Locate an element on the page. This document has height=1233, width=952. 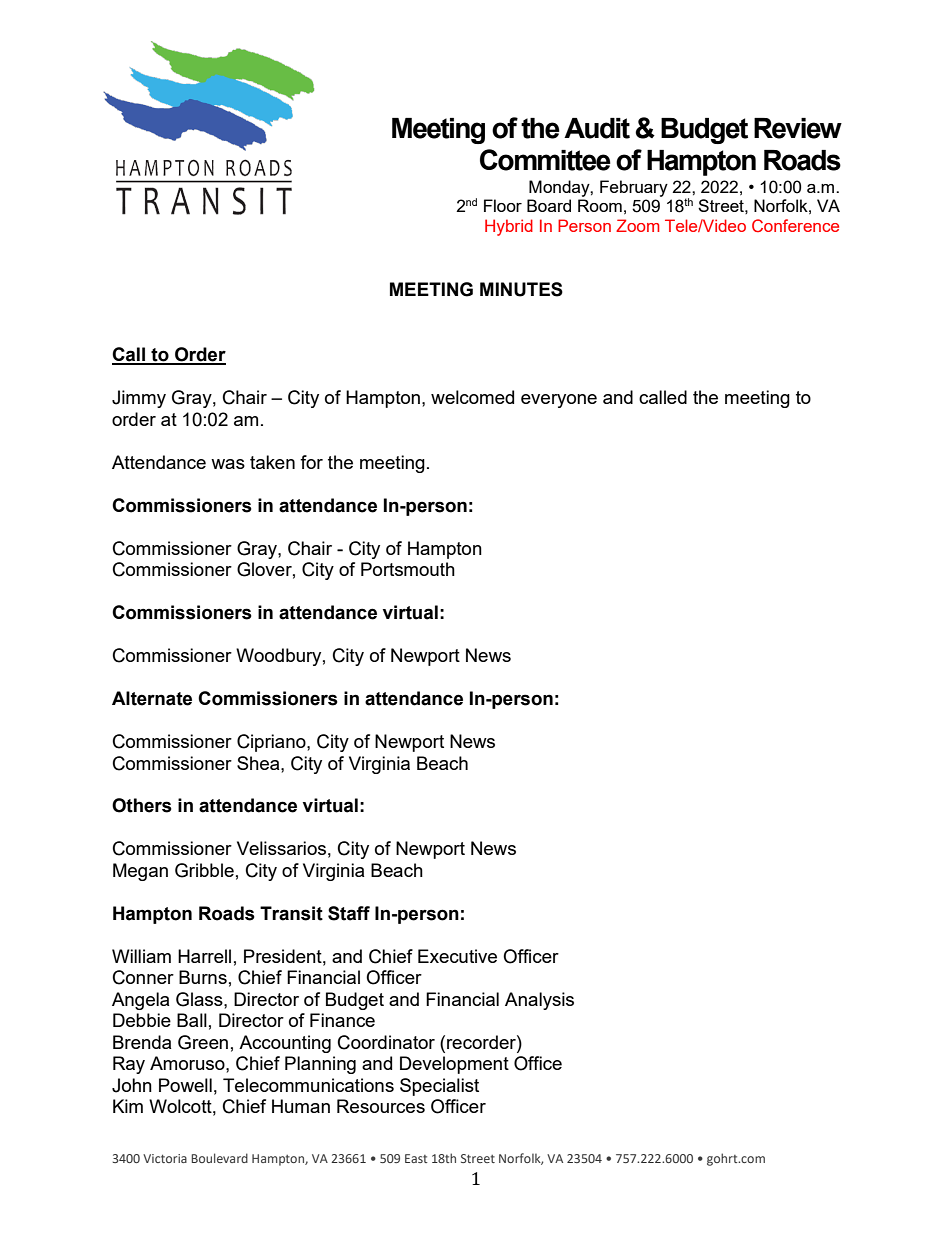
Jimmy is located at coordinates (139, 399).
